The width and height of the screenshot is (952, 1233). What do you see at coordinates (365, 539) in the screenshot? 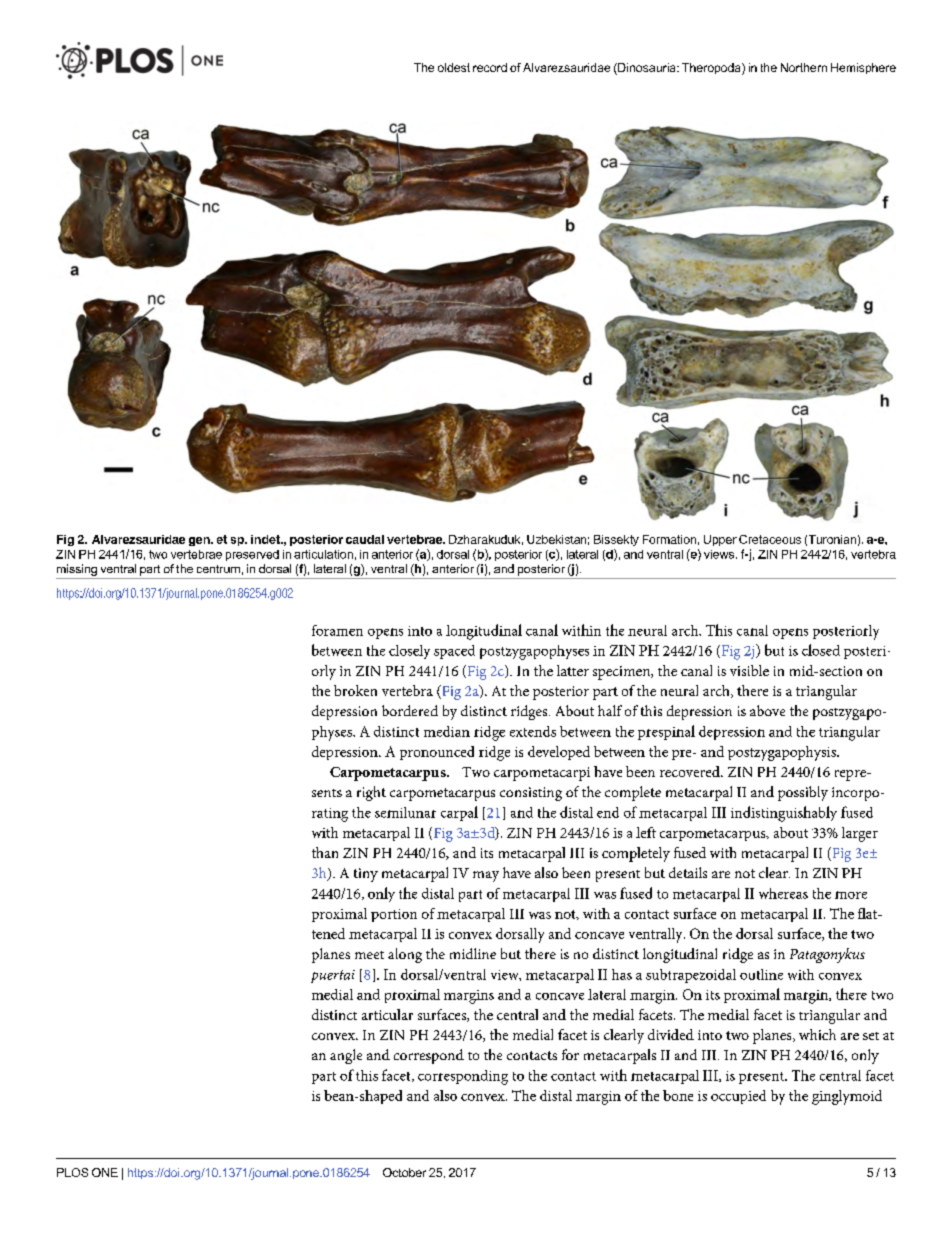
I see `caudal` at bounding box center [365, 539].
